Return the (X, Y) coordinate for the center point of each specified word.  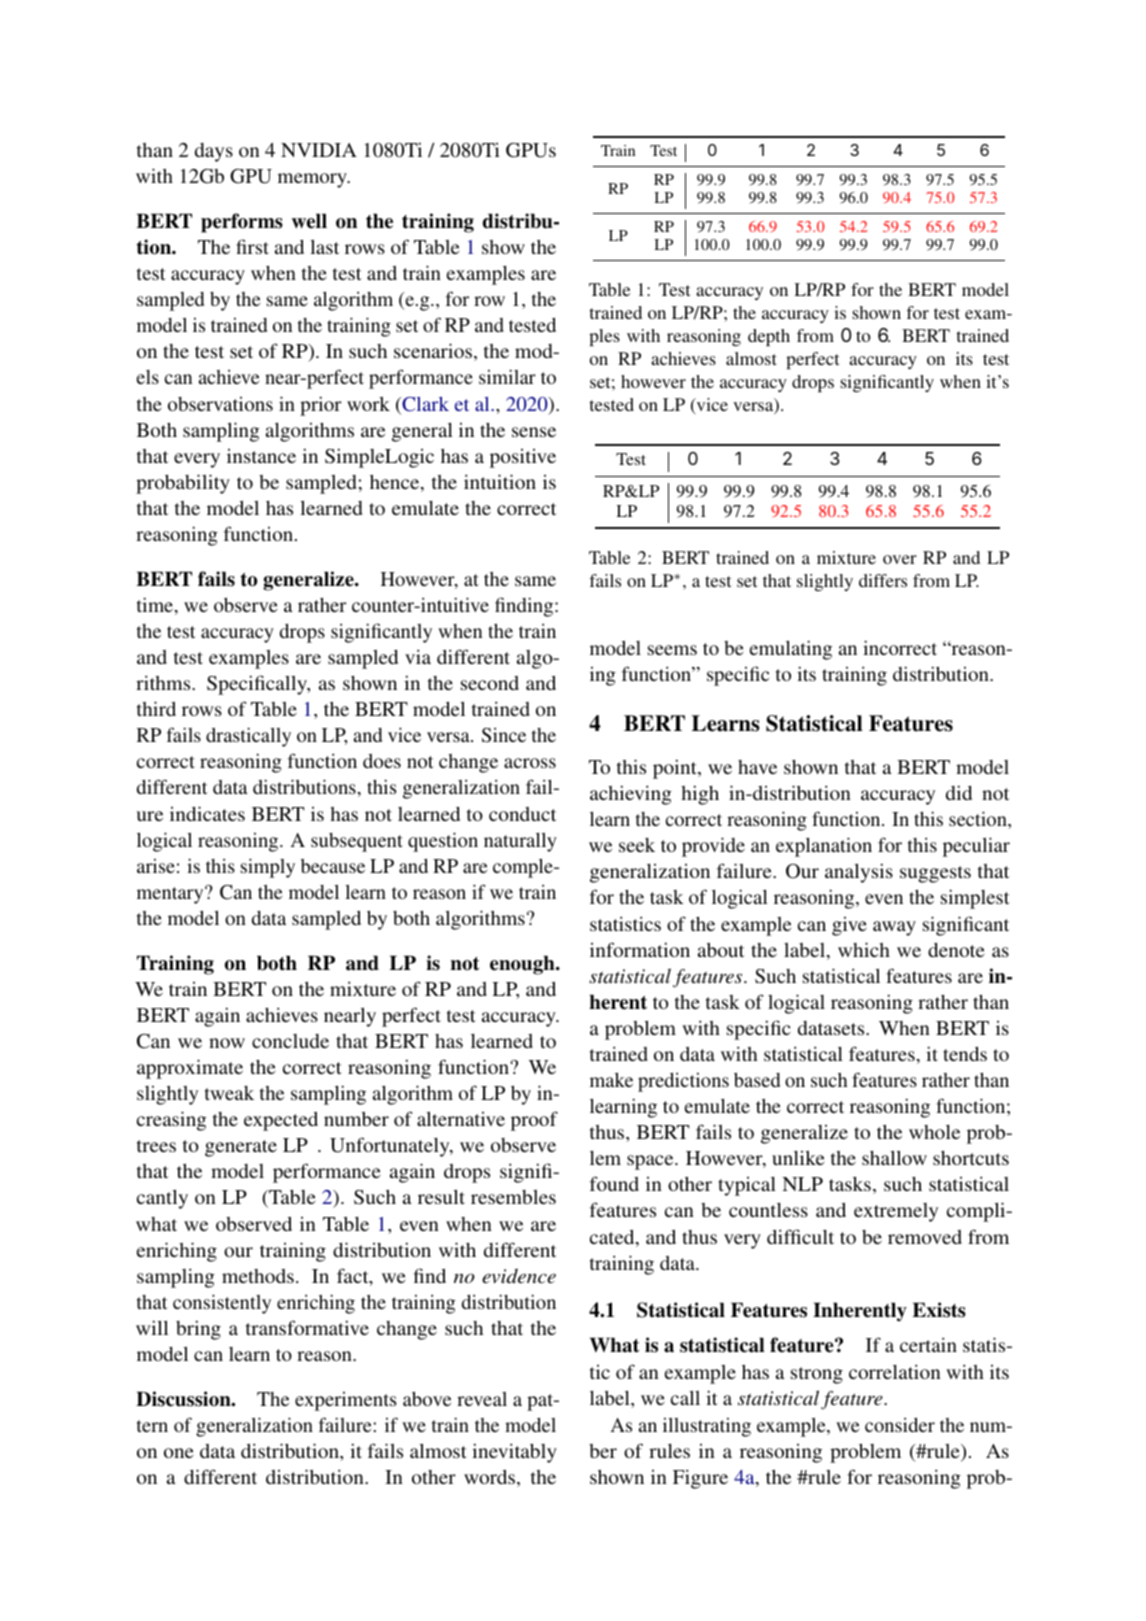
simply (268, 868)
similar (507, 376)
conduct (522, 814)
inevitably (514, 1453)
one (178, 1453)
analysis (859, 873)
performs (242, 223)
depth (769, 337)
